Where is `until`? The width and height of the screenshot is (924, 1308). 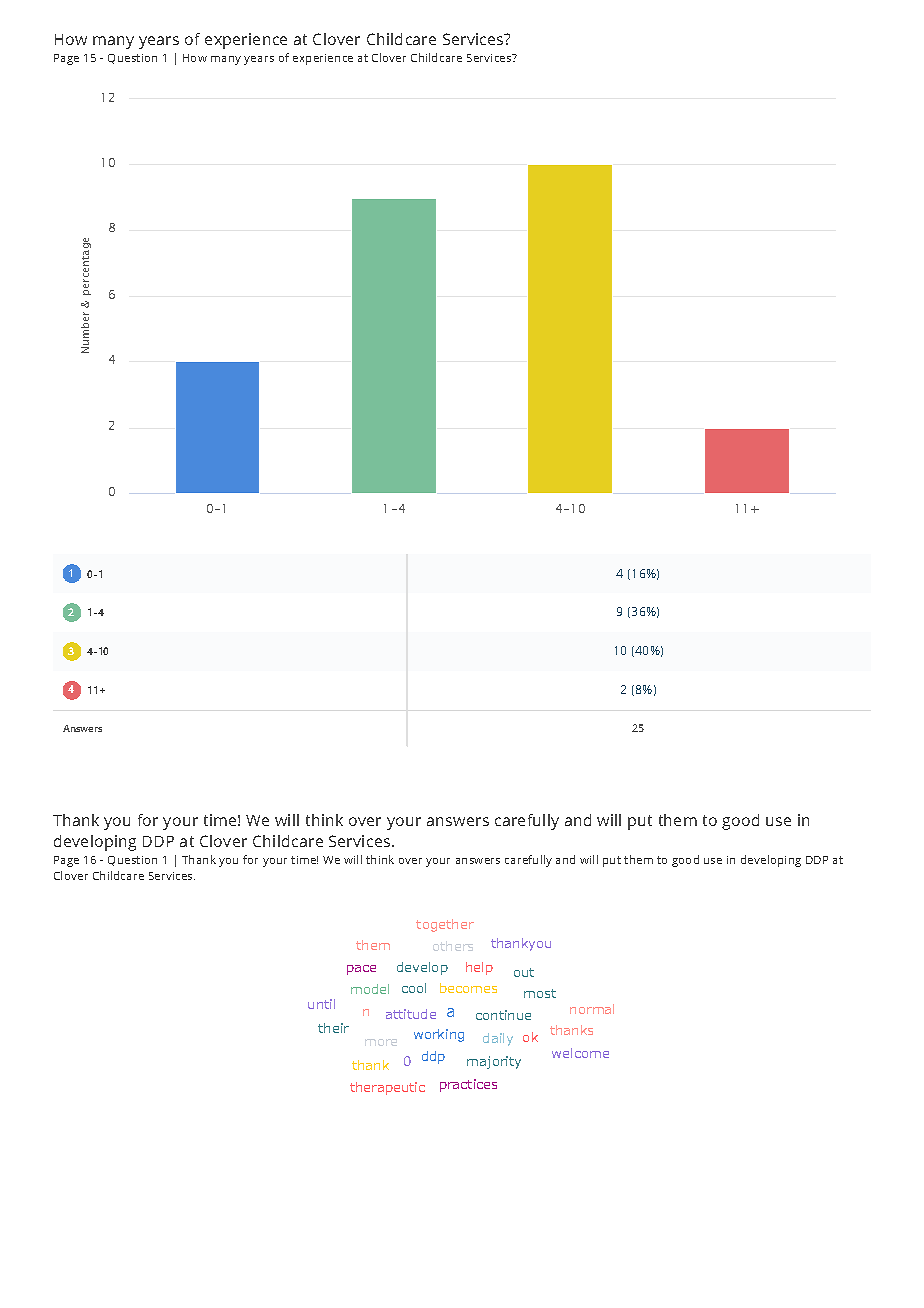 until is located at coordinates (321, 1004).
